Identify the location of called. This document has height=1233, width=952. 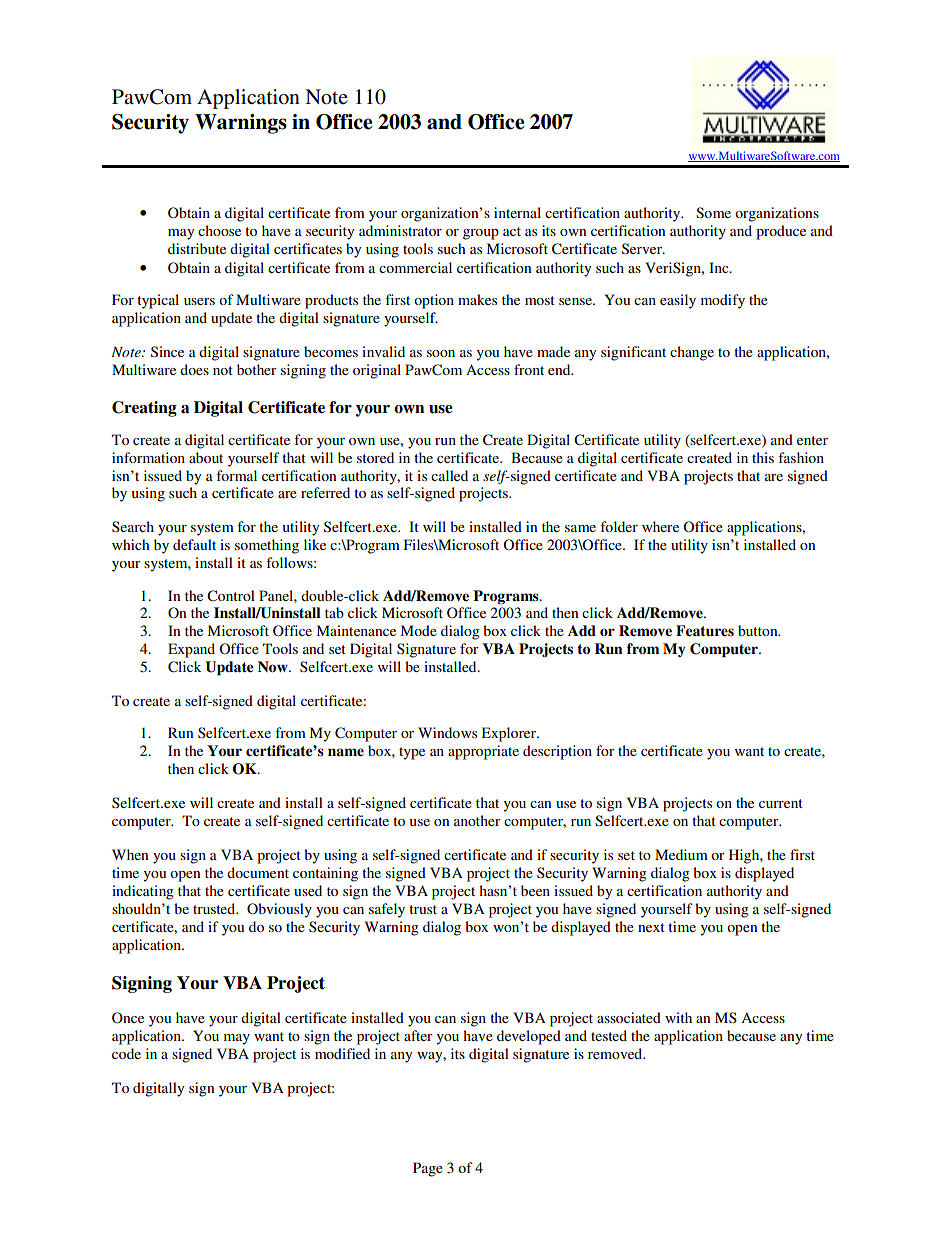
(449, 475).
